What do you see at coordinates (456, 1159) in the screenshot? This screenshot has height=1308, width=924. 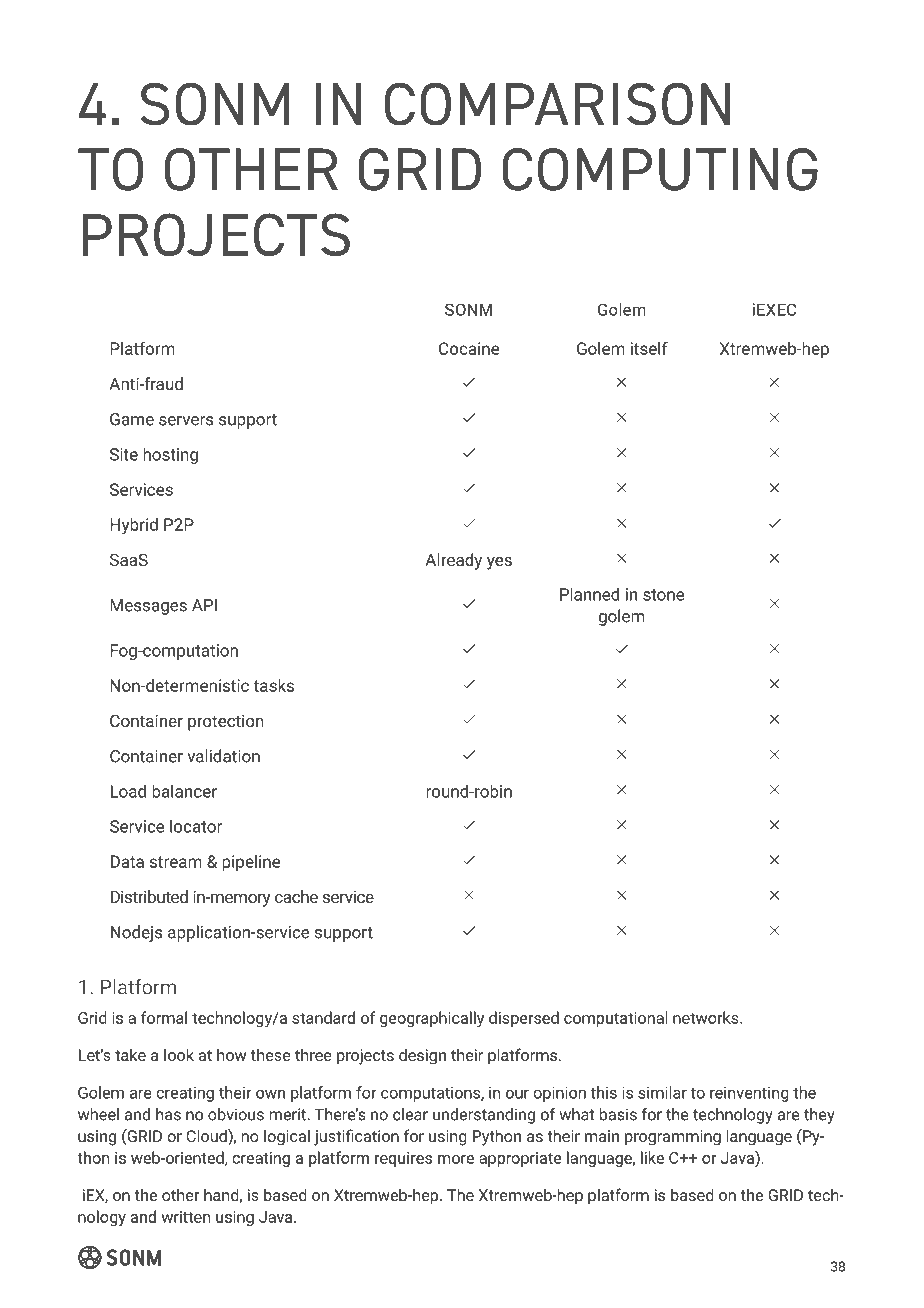 I see `more` at bounding box center [456, 1159].
